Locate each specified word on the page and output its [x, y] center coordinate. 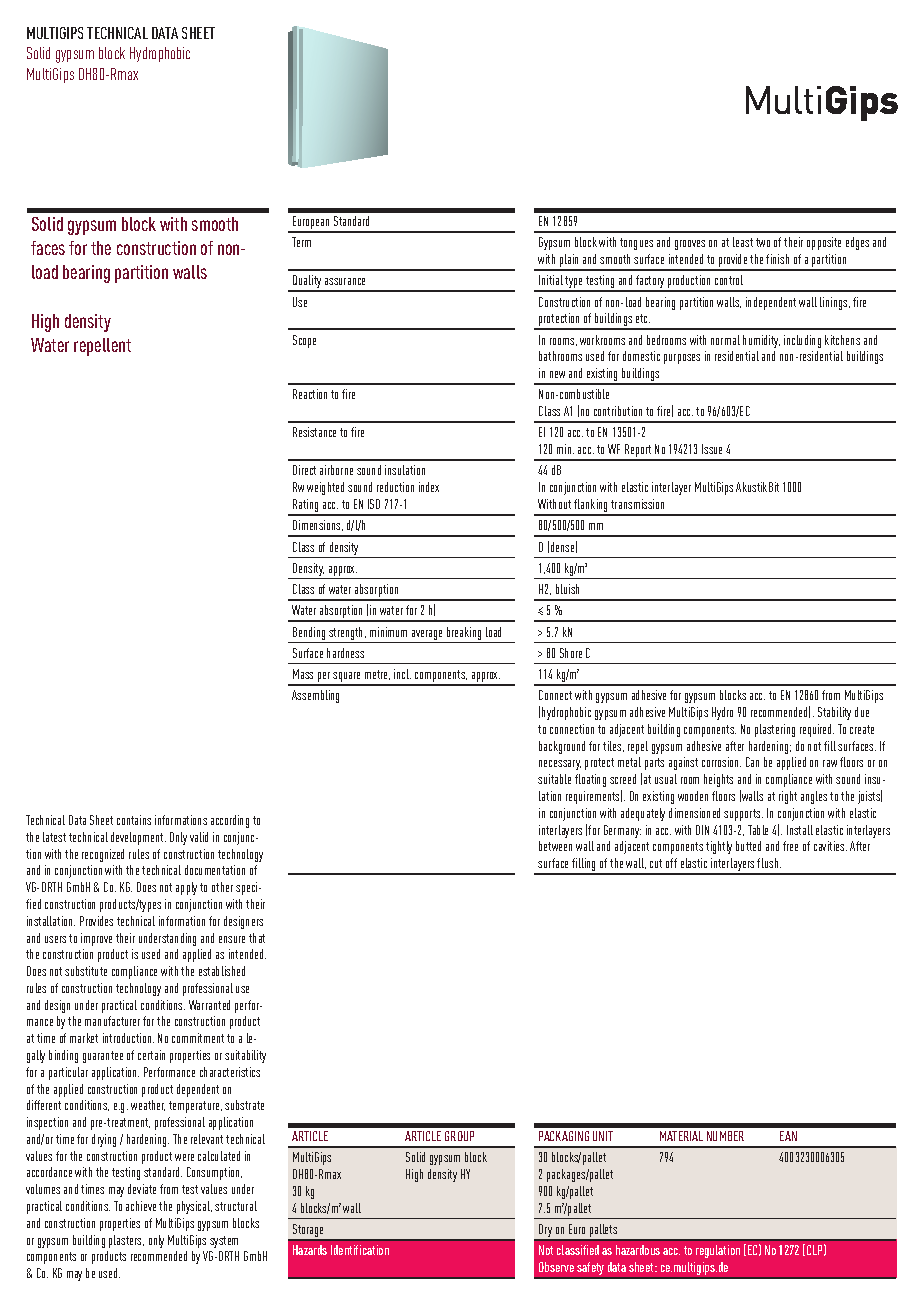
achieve [141, 1206]
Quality [307, 283]
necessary [560, 765]
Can [752, 762]
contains [134, 820]
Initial [551, 280]
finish [777, 259]
